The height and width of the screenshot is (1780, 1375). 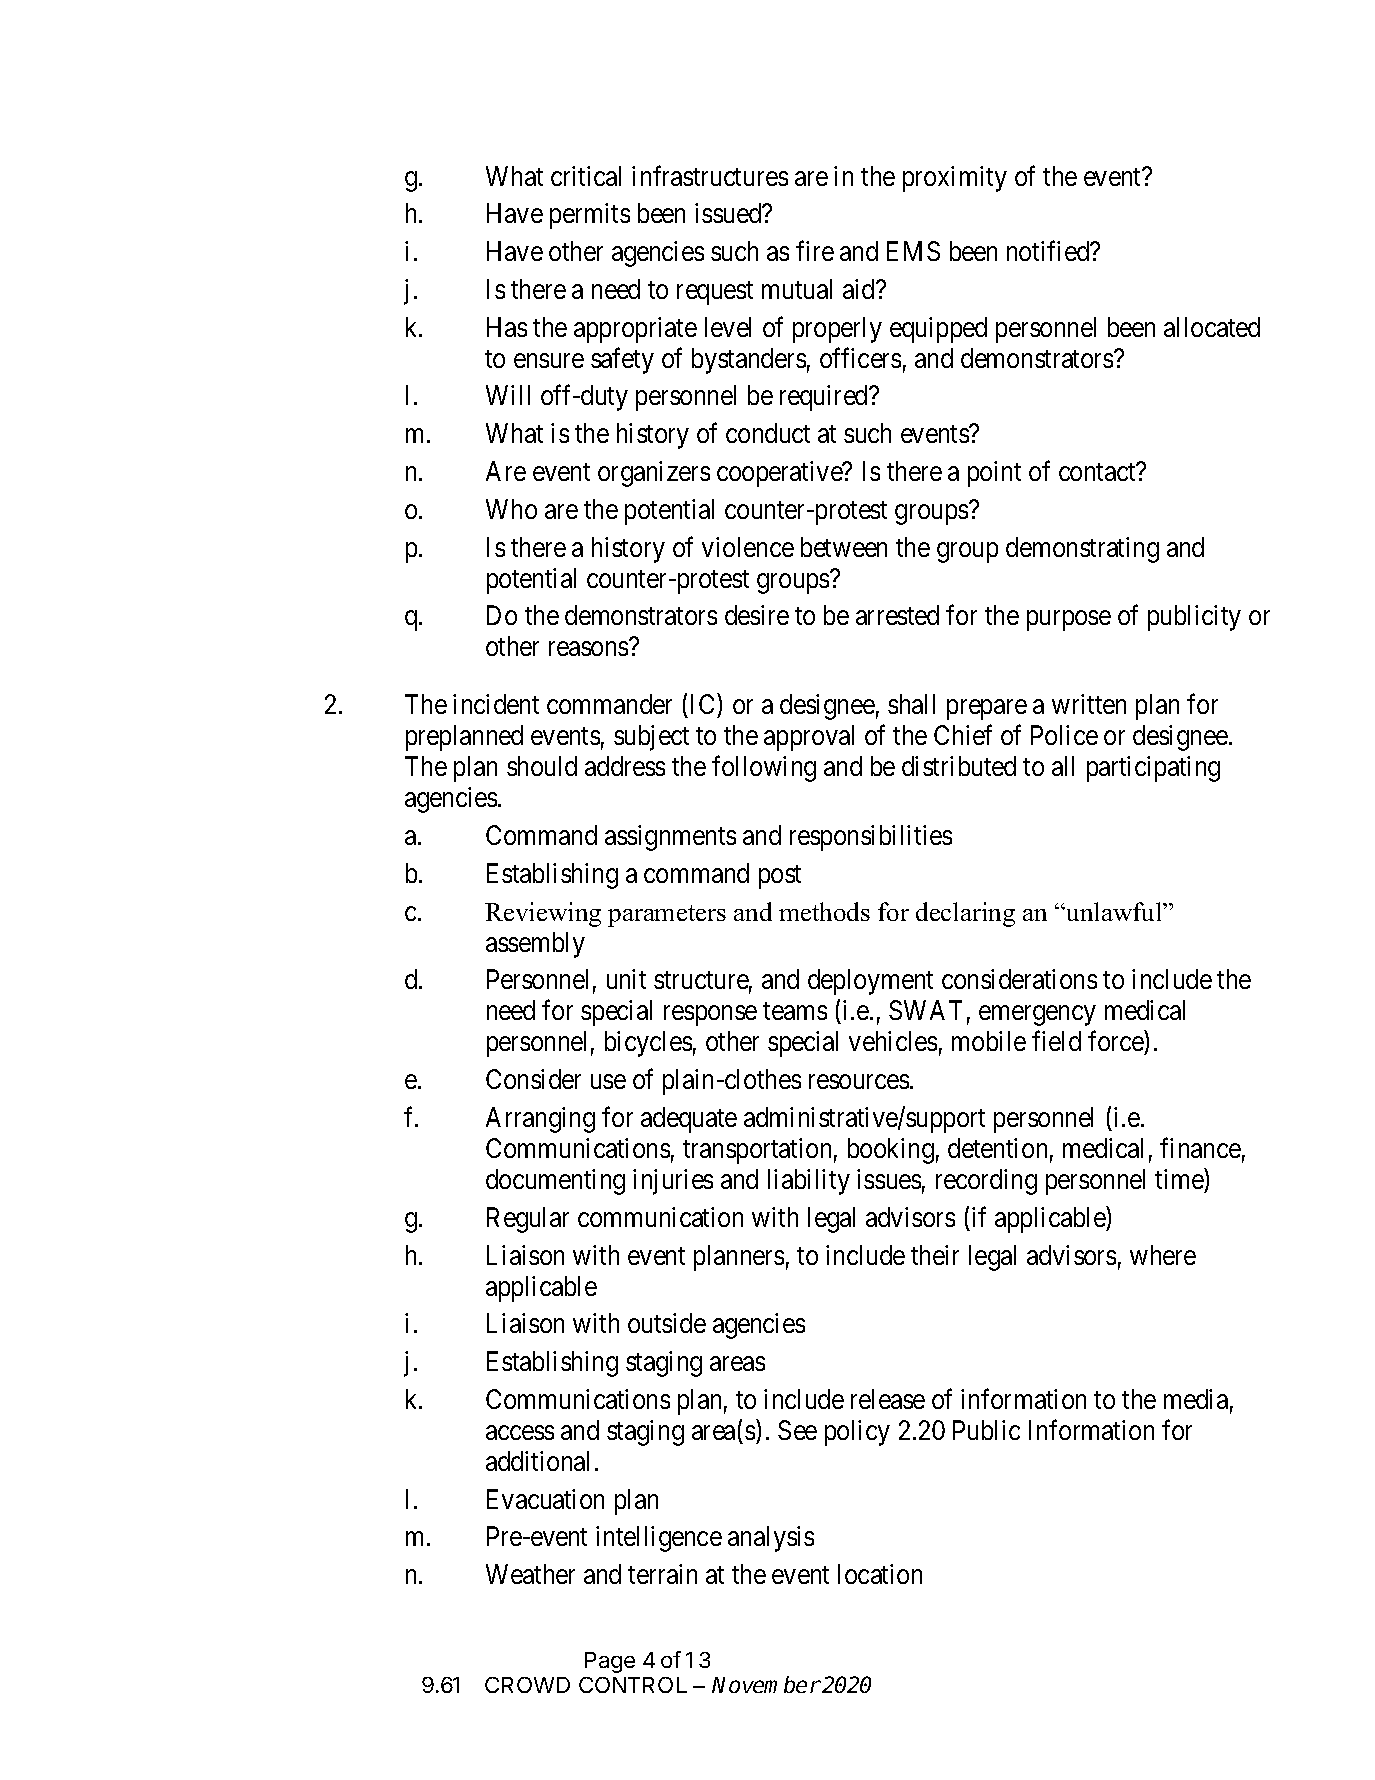 I want to click on methods, so click(x=824, y=911).
